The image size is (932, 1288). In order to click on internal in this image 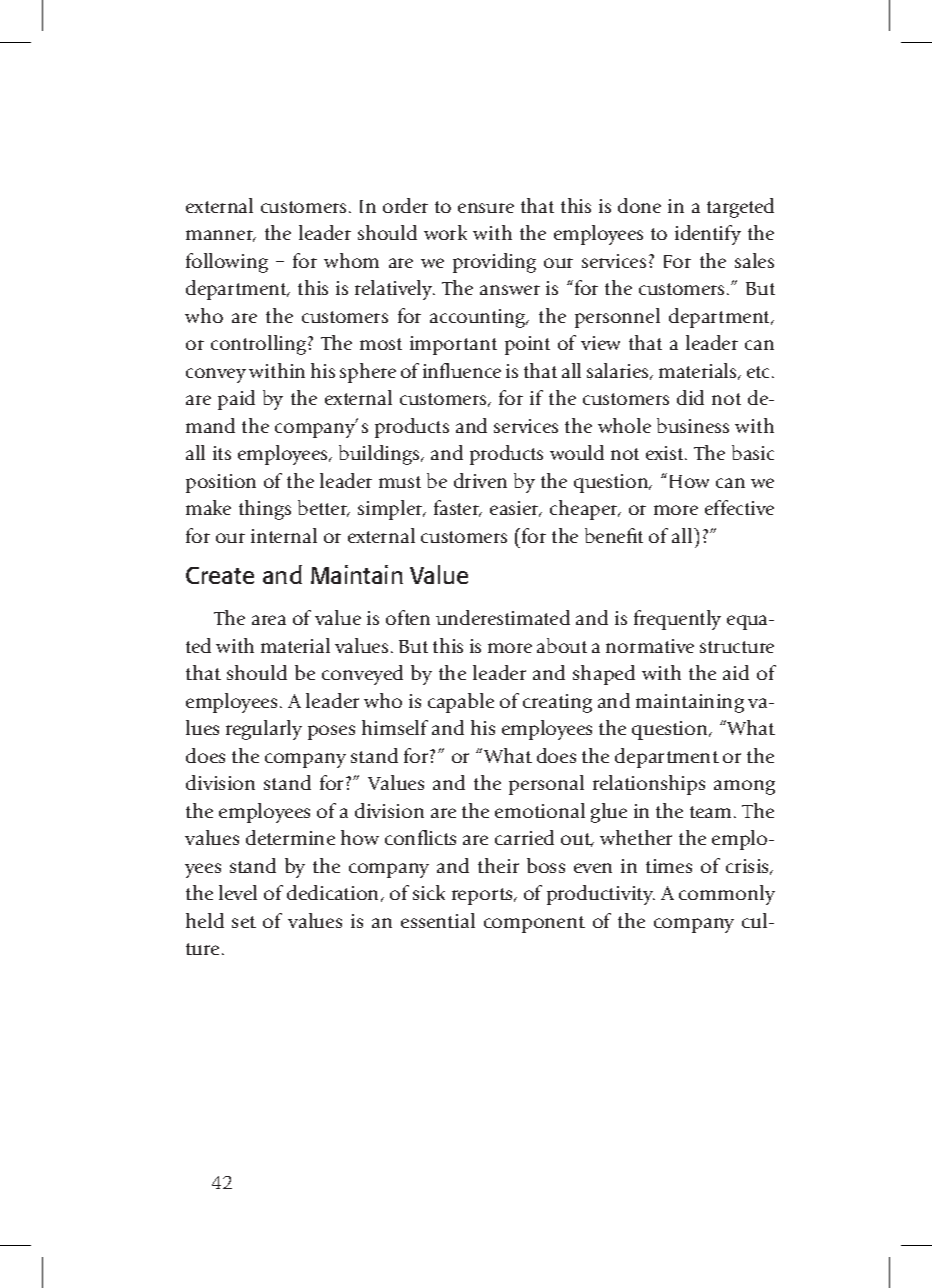, I will do `click(284, 535)`.
